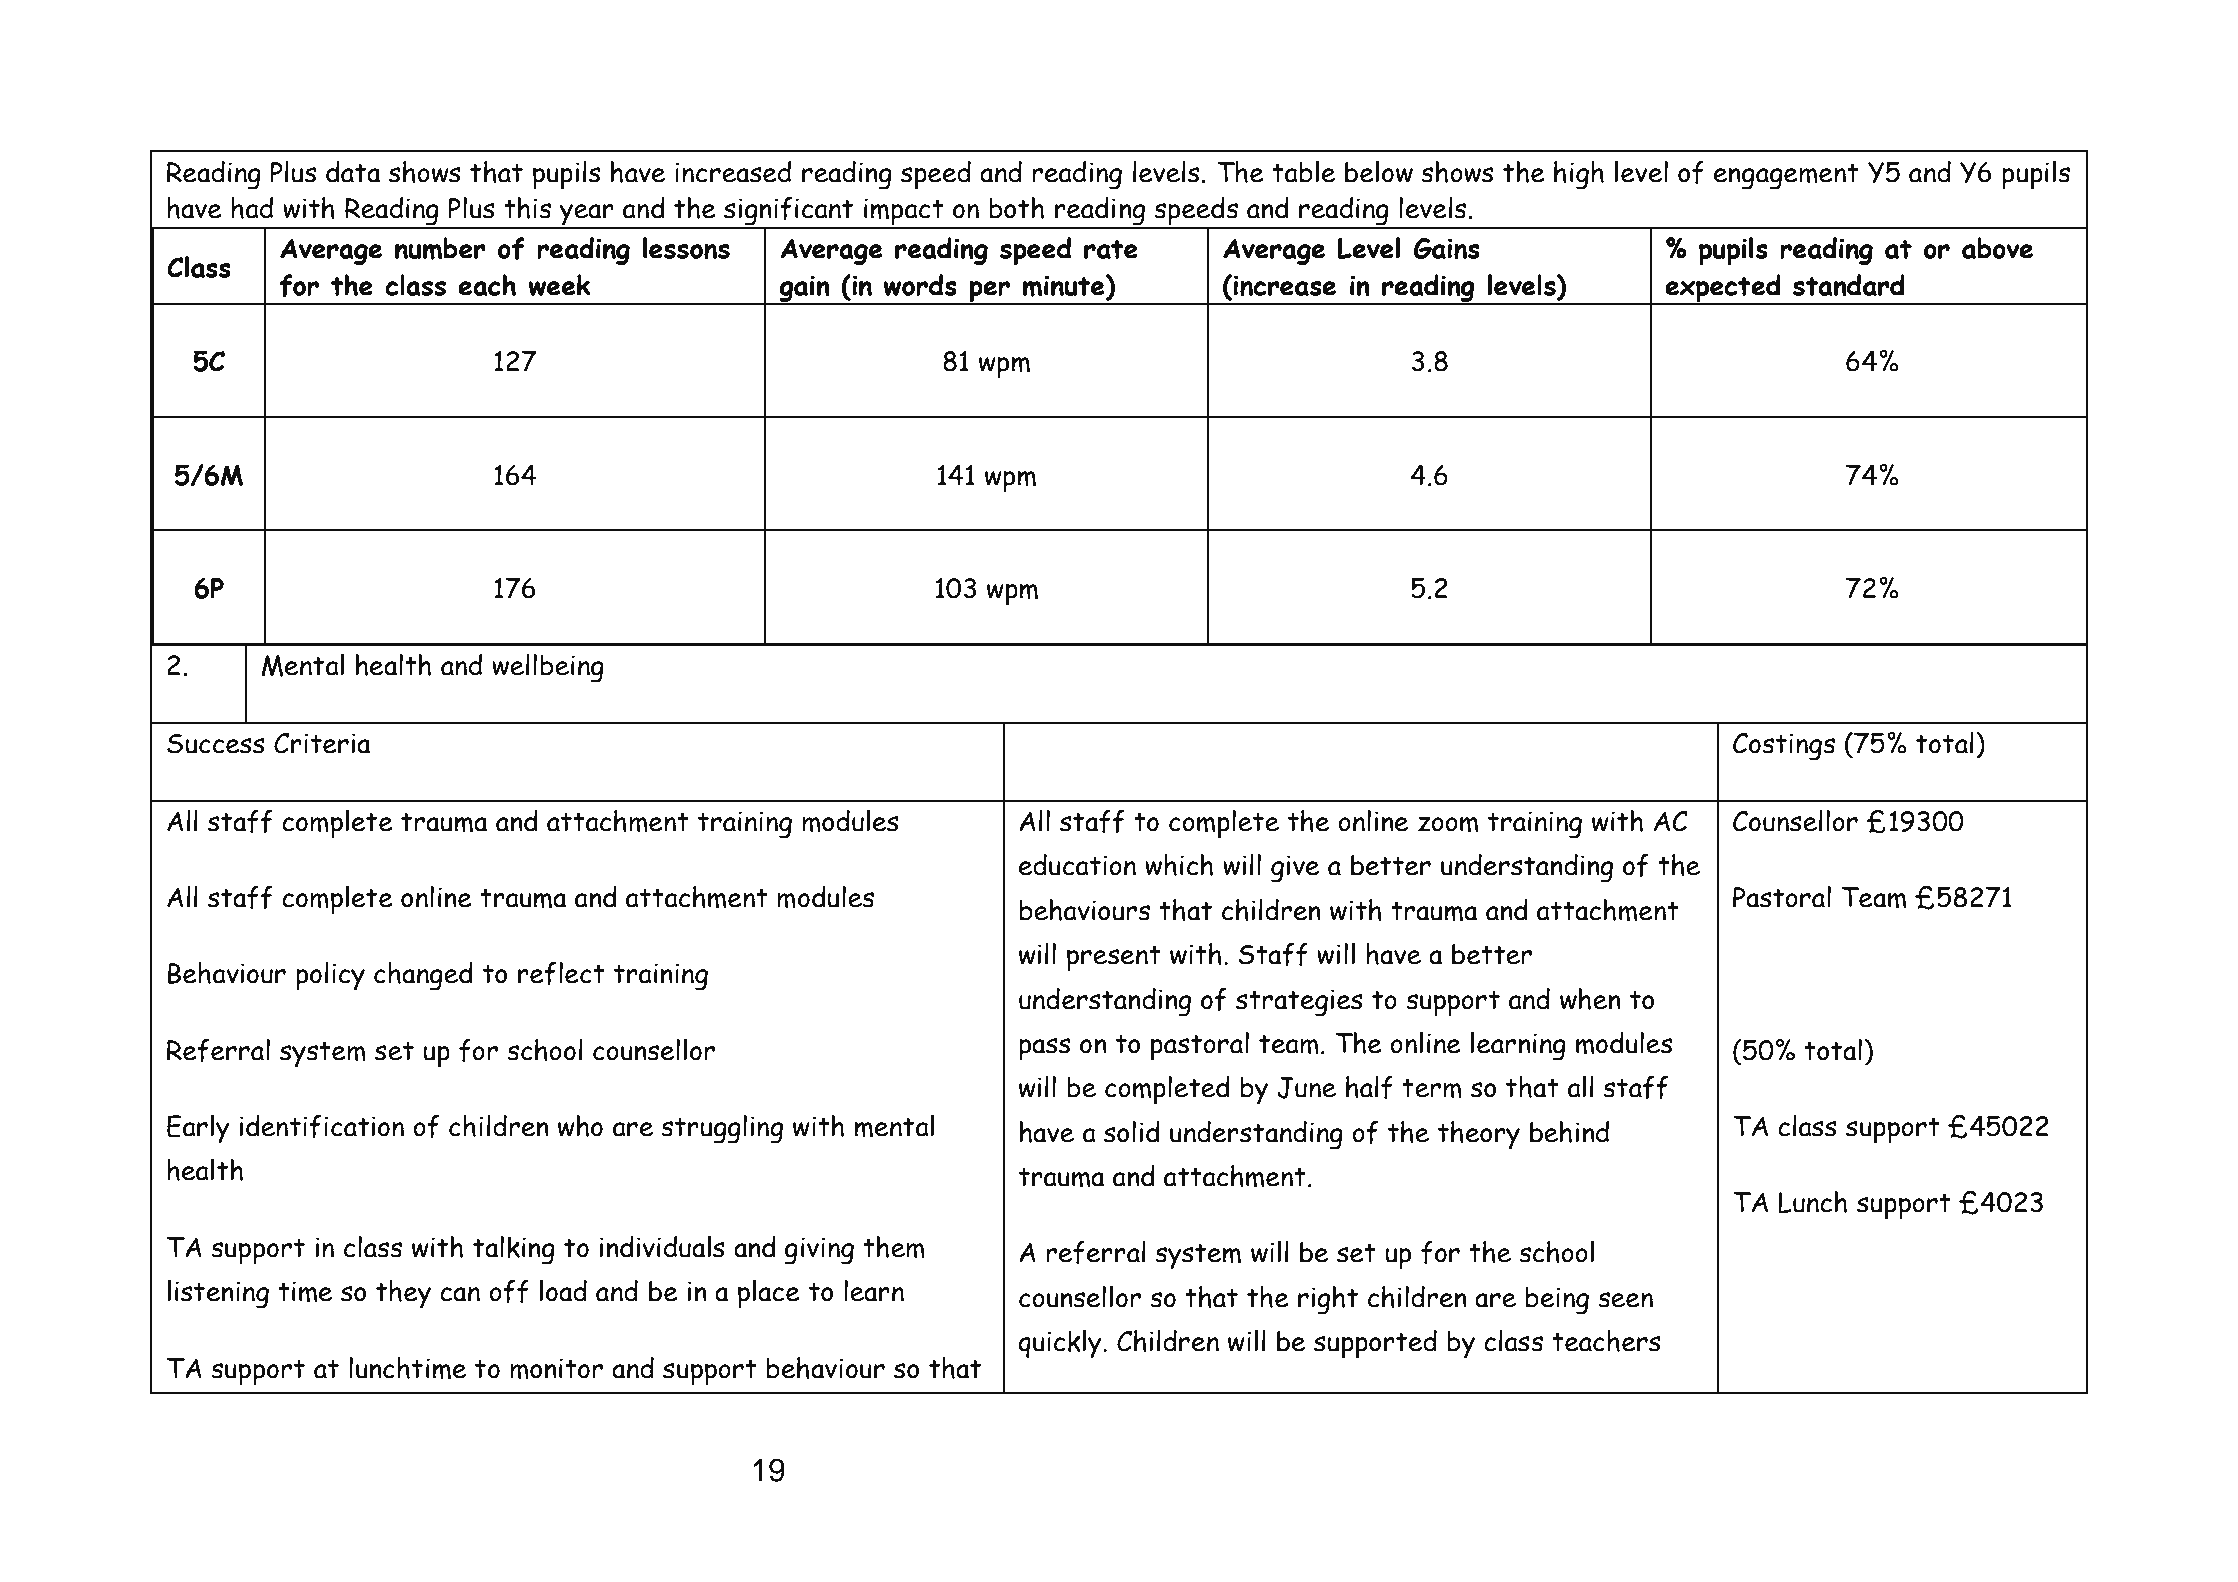 The width and height of the screenshot is (2238, 1582). What do you see at coordinates (1016, 208) in the screenshot?
I see `both` at bounding box center [1016, 208].
